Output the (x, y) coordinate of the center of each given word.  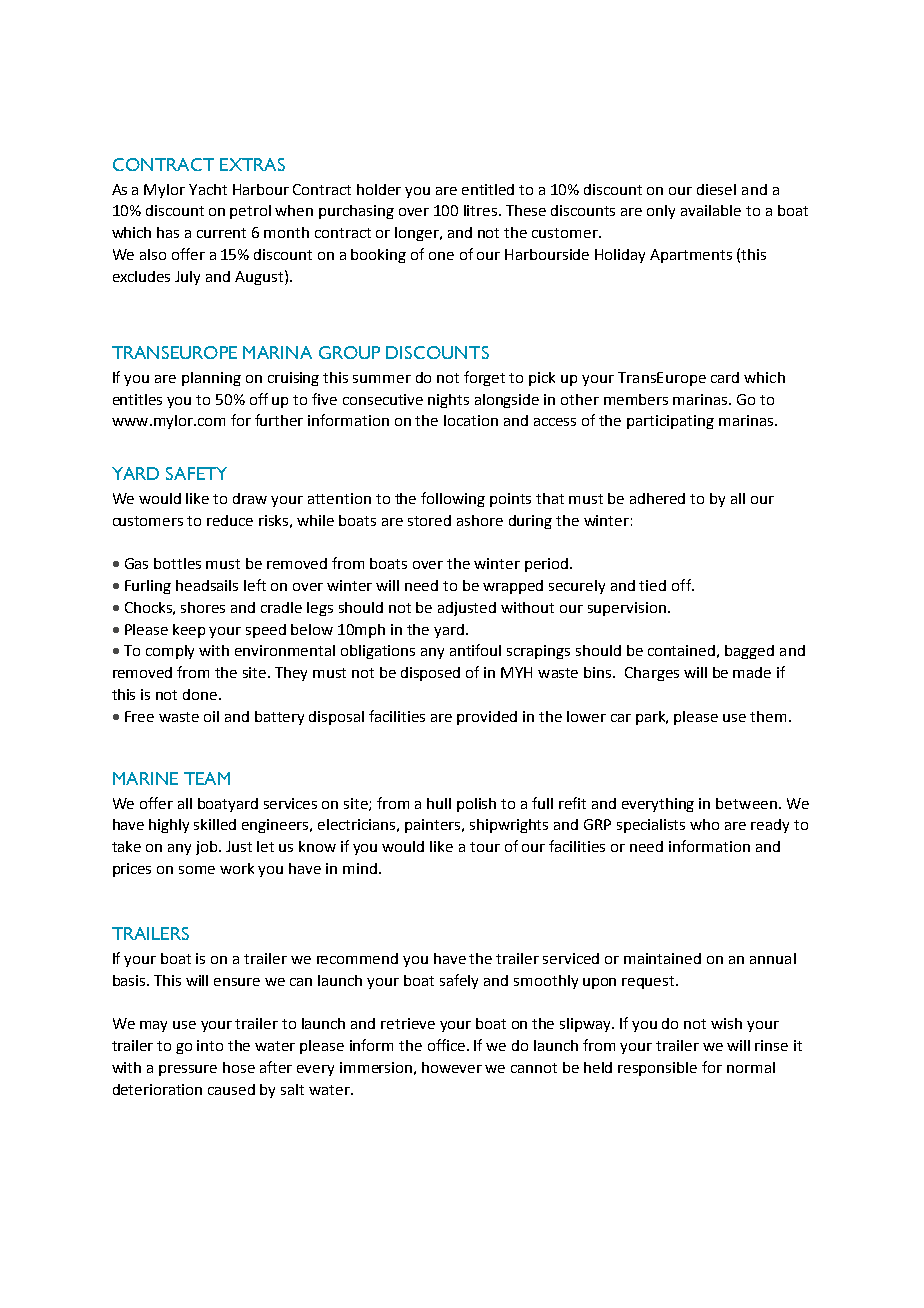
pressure (188, 1070)
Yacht (208, 189)
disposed (430, 674)
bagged (749, 652)
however (452, 1067)
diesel (716, 189)
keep (189, 631)
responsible (657, 1069)
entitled (488, 189)
